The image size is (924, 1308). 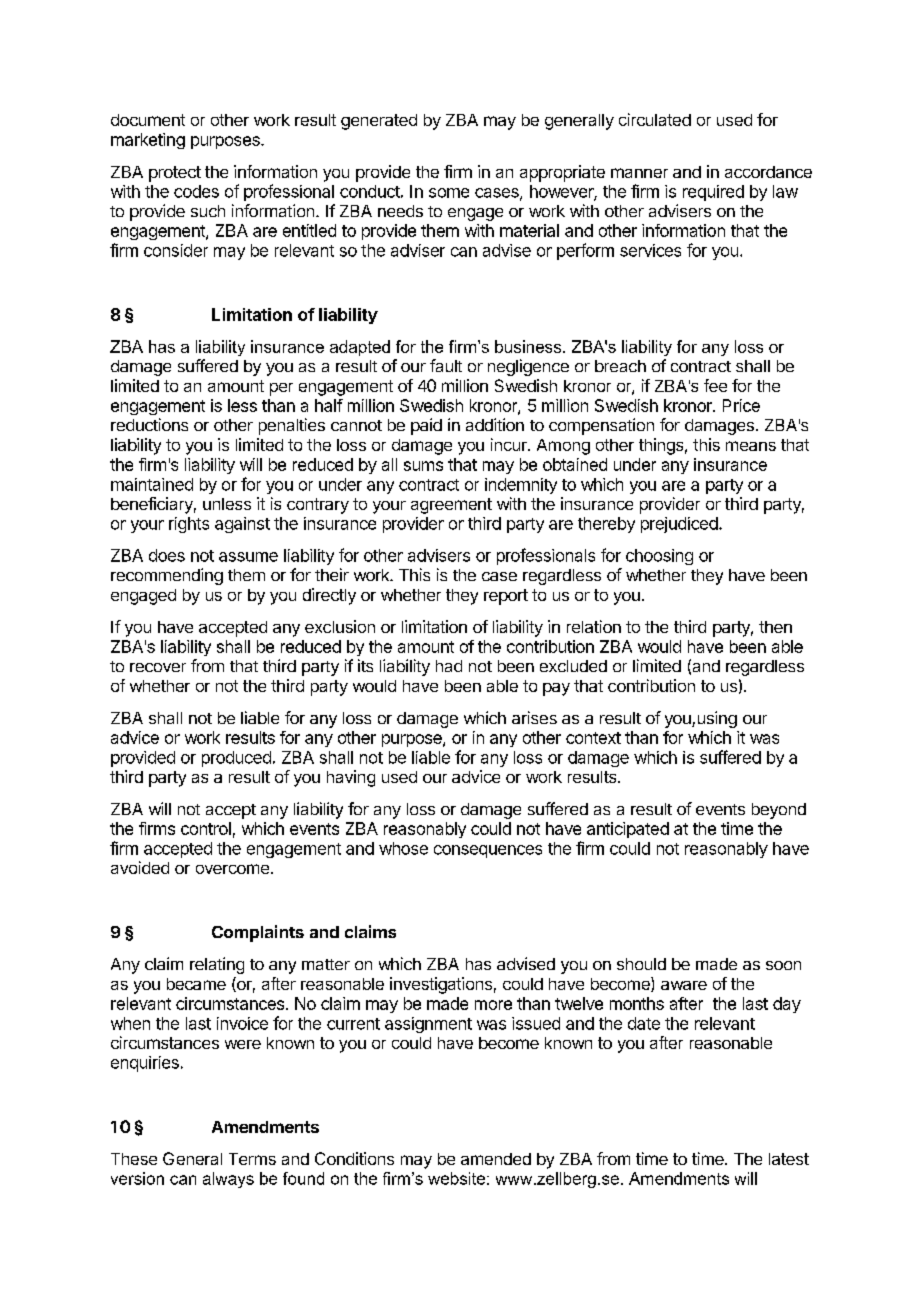 I want to click on some, so click(x=449, y=193).
